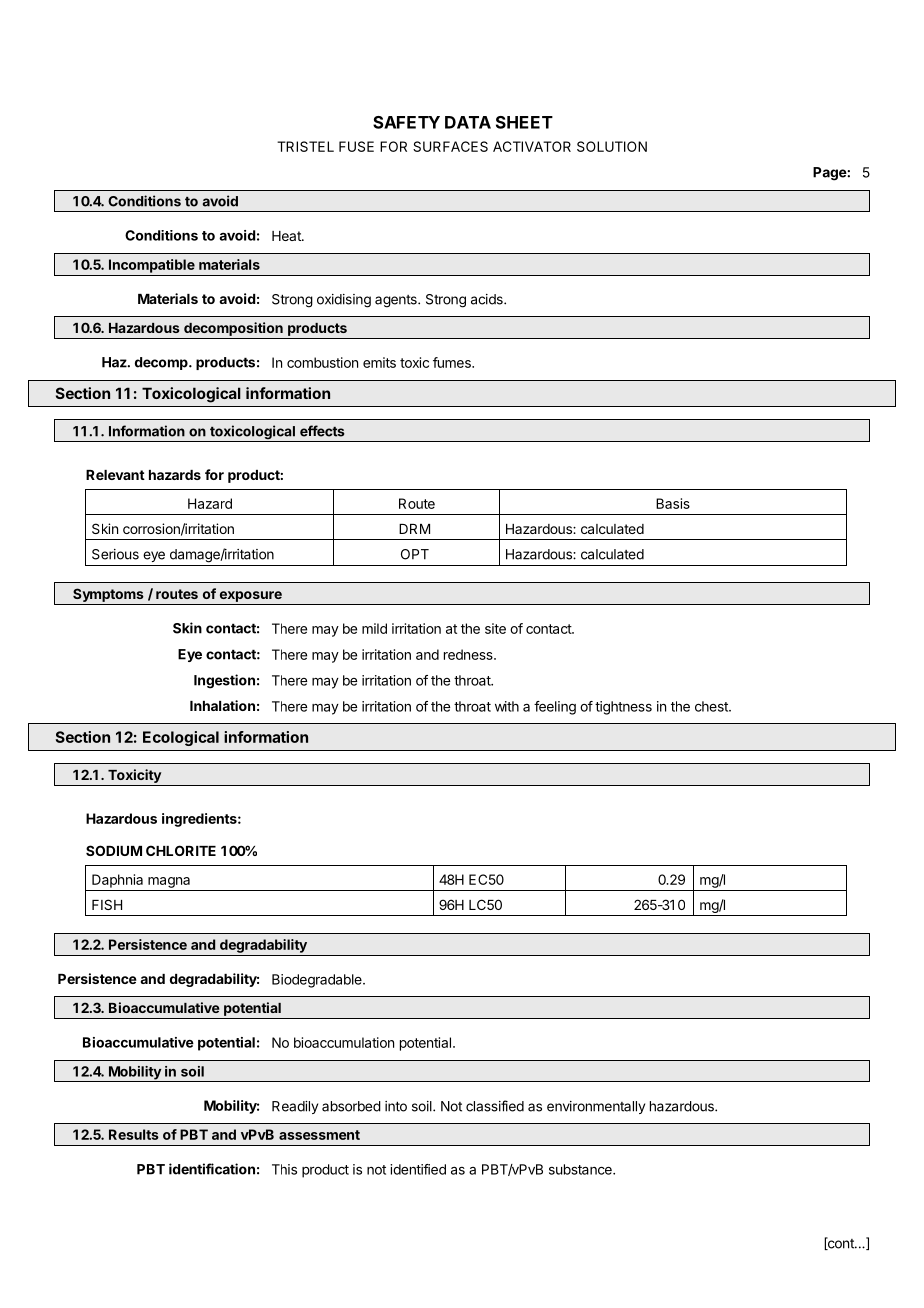 This screenshot has height=1308, width=924. What do you see at coordinates (287, 236) in the screenshot?
I see `Heat` at bounding box center [287, 236].
